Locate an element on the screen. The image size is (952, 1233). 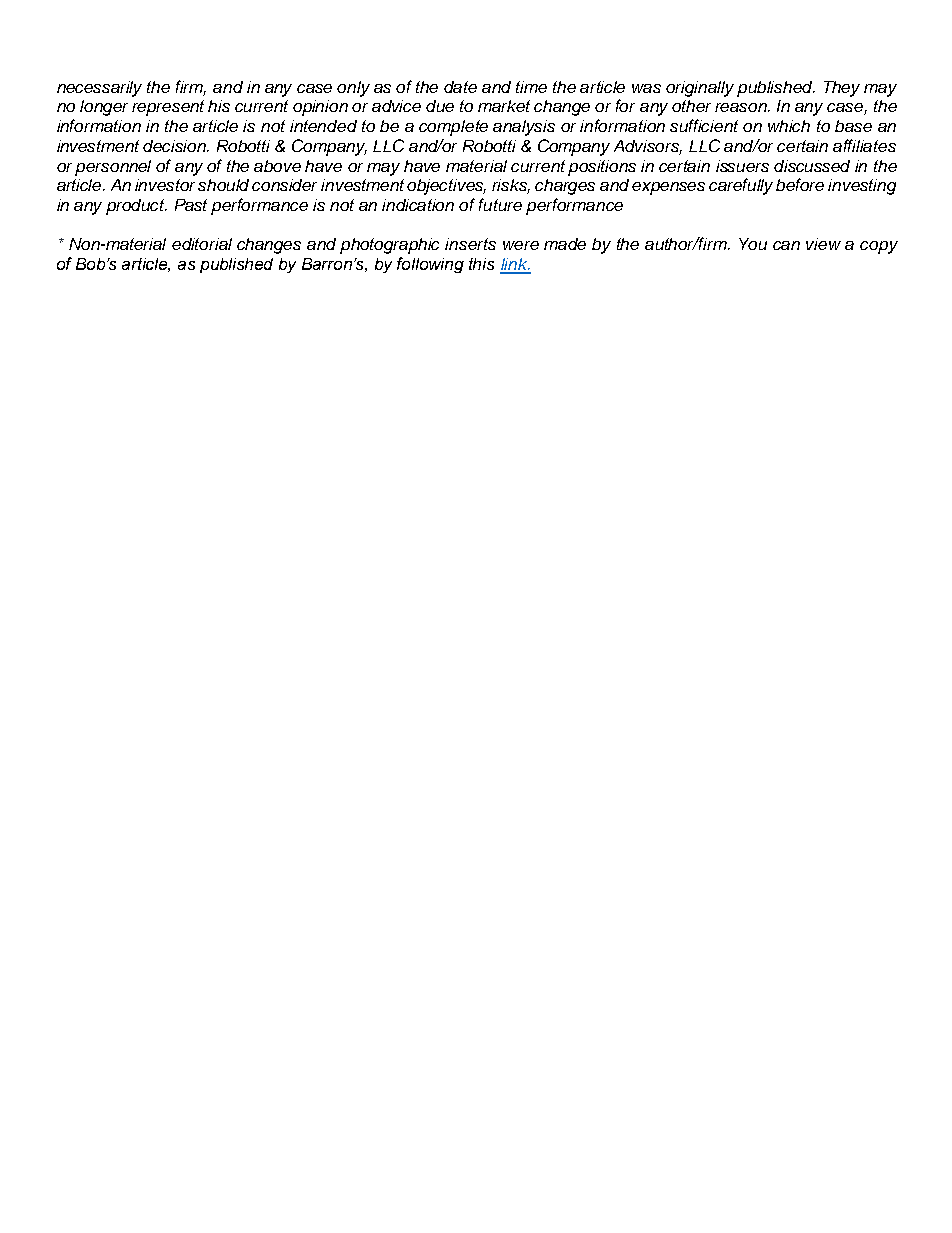
date is located at coordinates (460, 87).
